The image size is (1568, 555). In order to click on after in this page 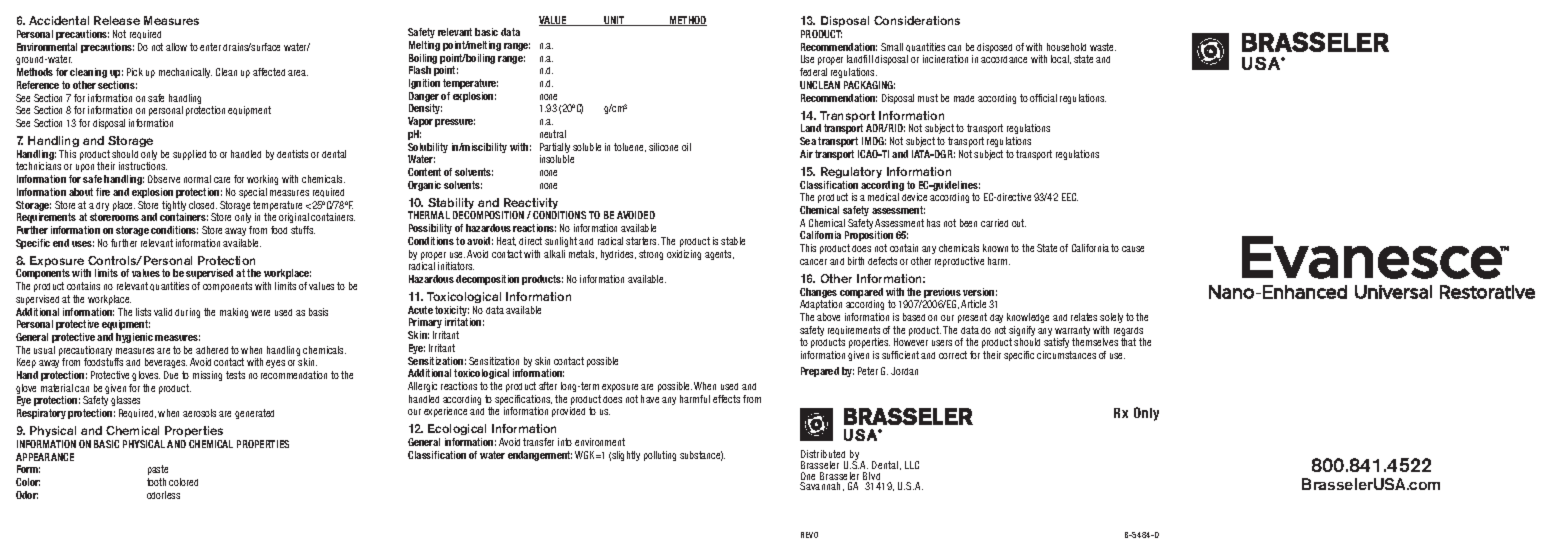, I will do `click(548, 386)`.
